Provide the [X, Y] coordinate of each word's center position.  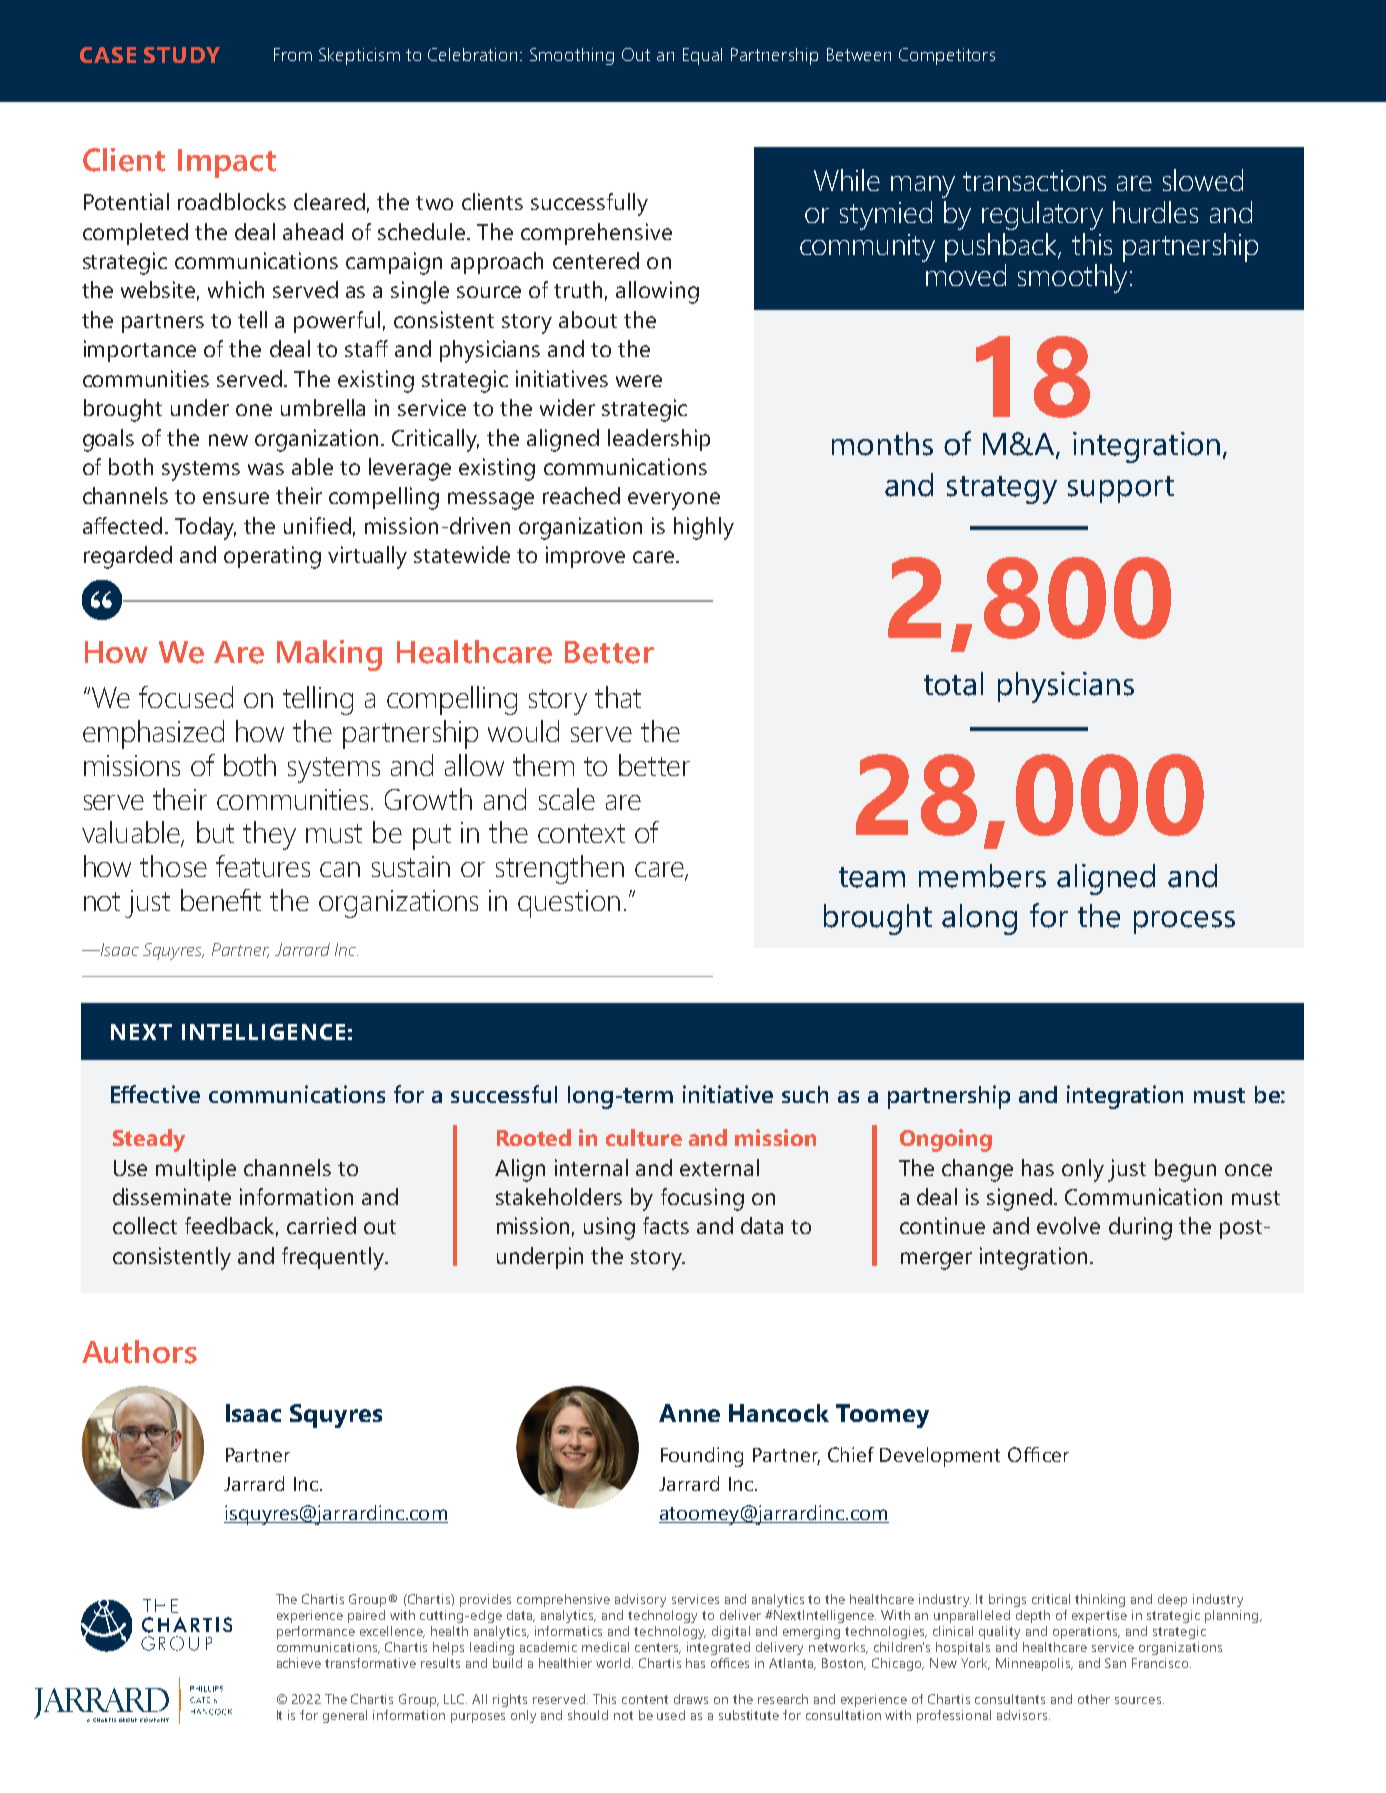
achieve [299, 1663]
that [618, 697]
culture [644, 1137]
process [1184, 922]
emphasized [153, 734]
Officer [1038, 1454]
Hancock [779, 1413]
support [1121, 489]
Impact [227, 163]
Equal [702, 56]
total [953, 684]
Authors [139, 1352]
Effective [155, 1094]
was [266, 469]
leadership [659, 440]
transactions [1034, 180]
